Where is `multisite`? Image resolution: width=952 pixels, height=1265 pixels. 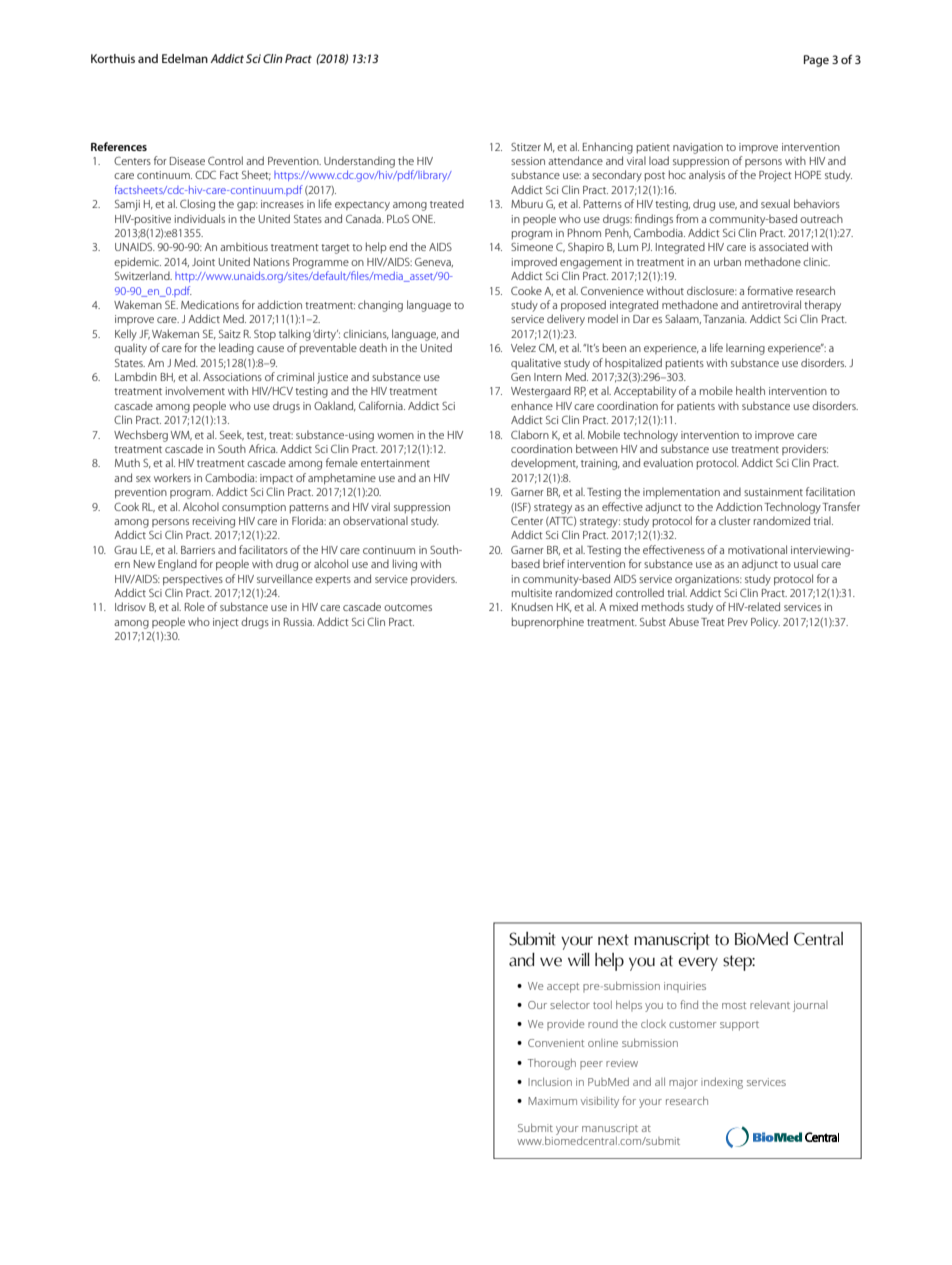
multisite is located at coordinates (532, 592).
